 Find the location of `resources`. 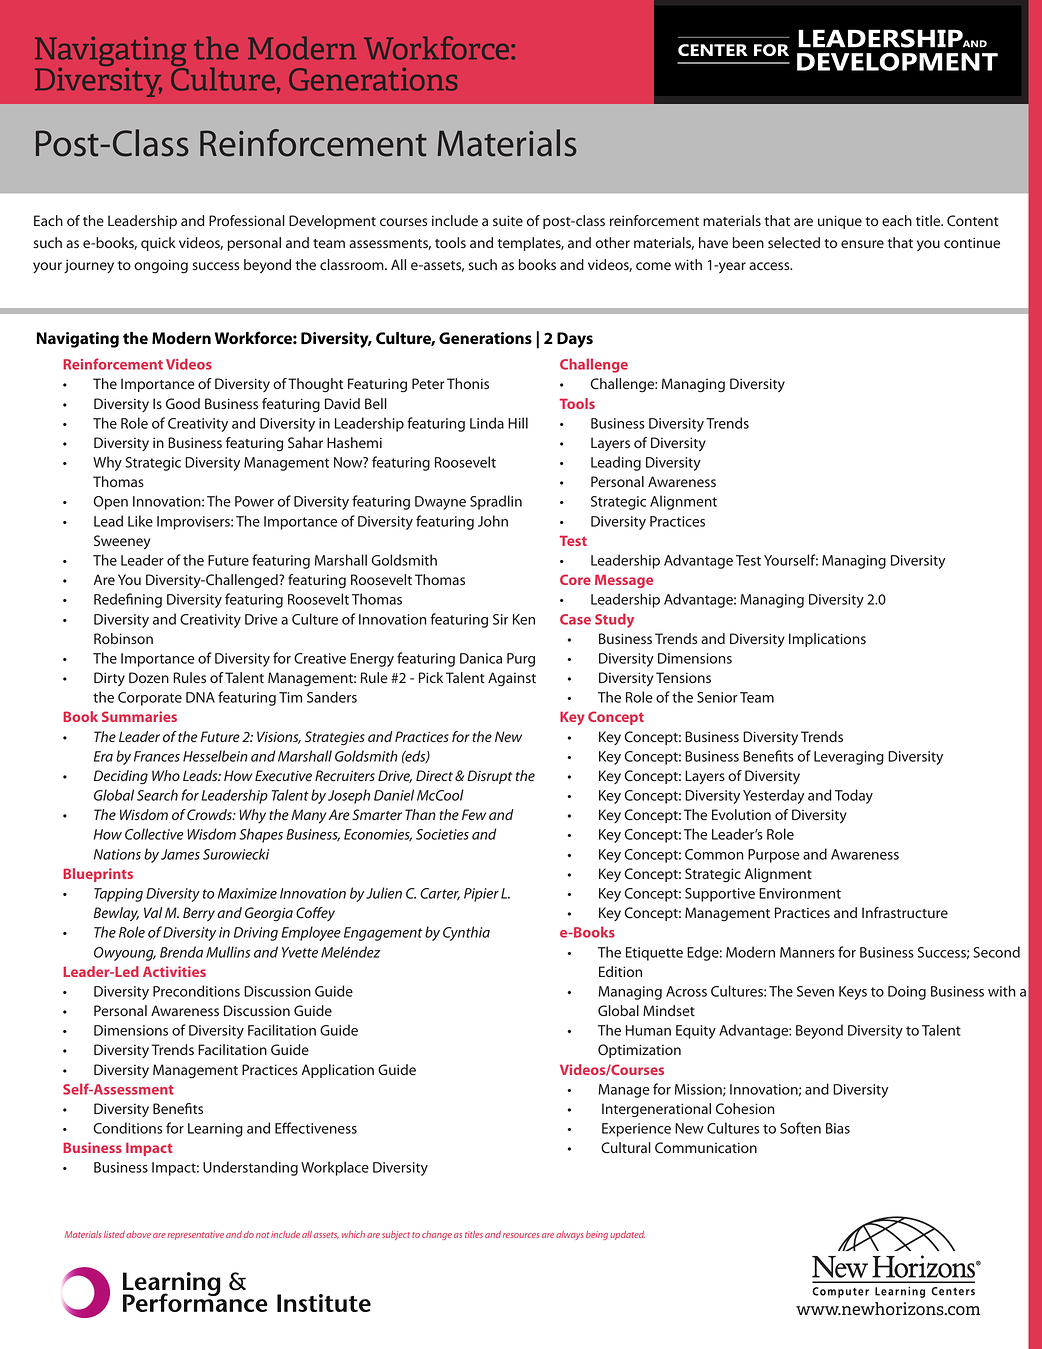

resources is located at coordinates (521, 1235).
